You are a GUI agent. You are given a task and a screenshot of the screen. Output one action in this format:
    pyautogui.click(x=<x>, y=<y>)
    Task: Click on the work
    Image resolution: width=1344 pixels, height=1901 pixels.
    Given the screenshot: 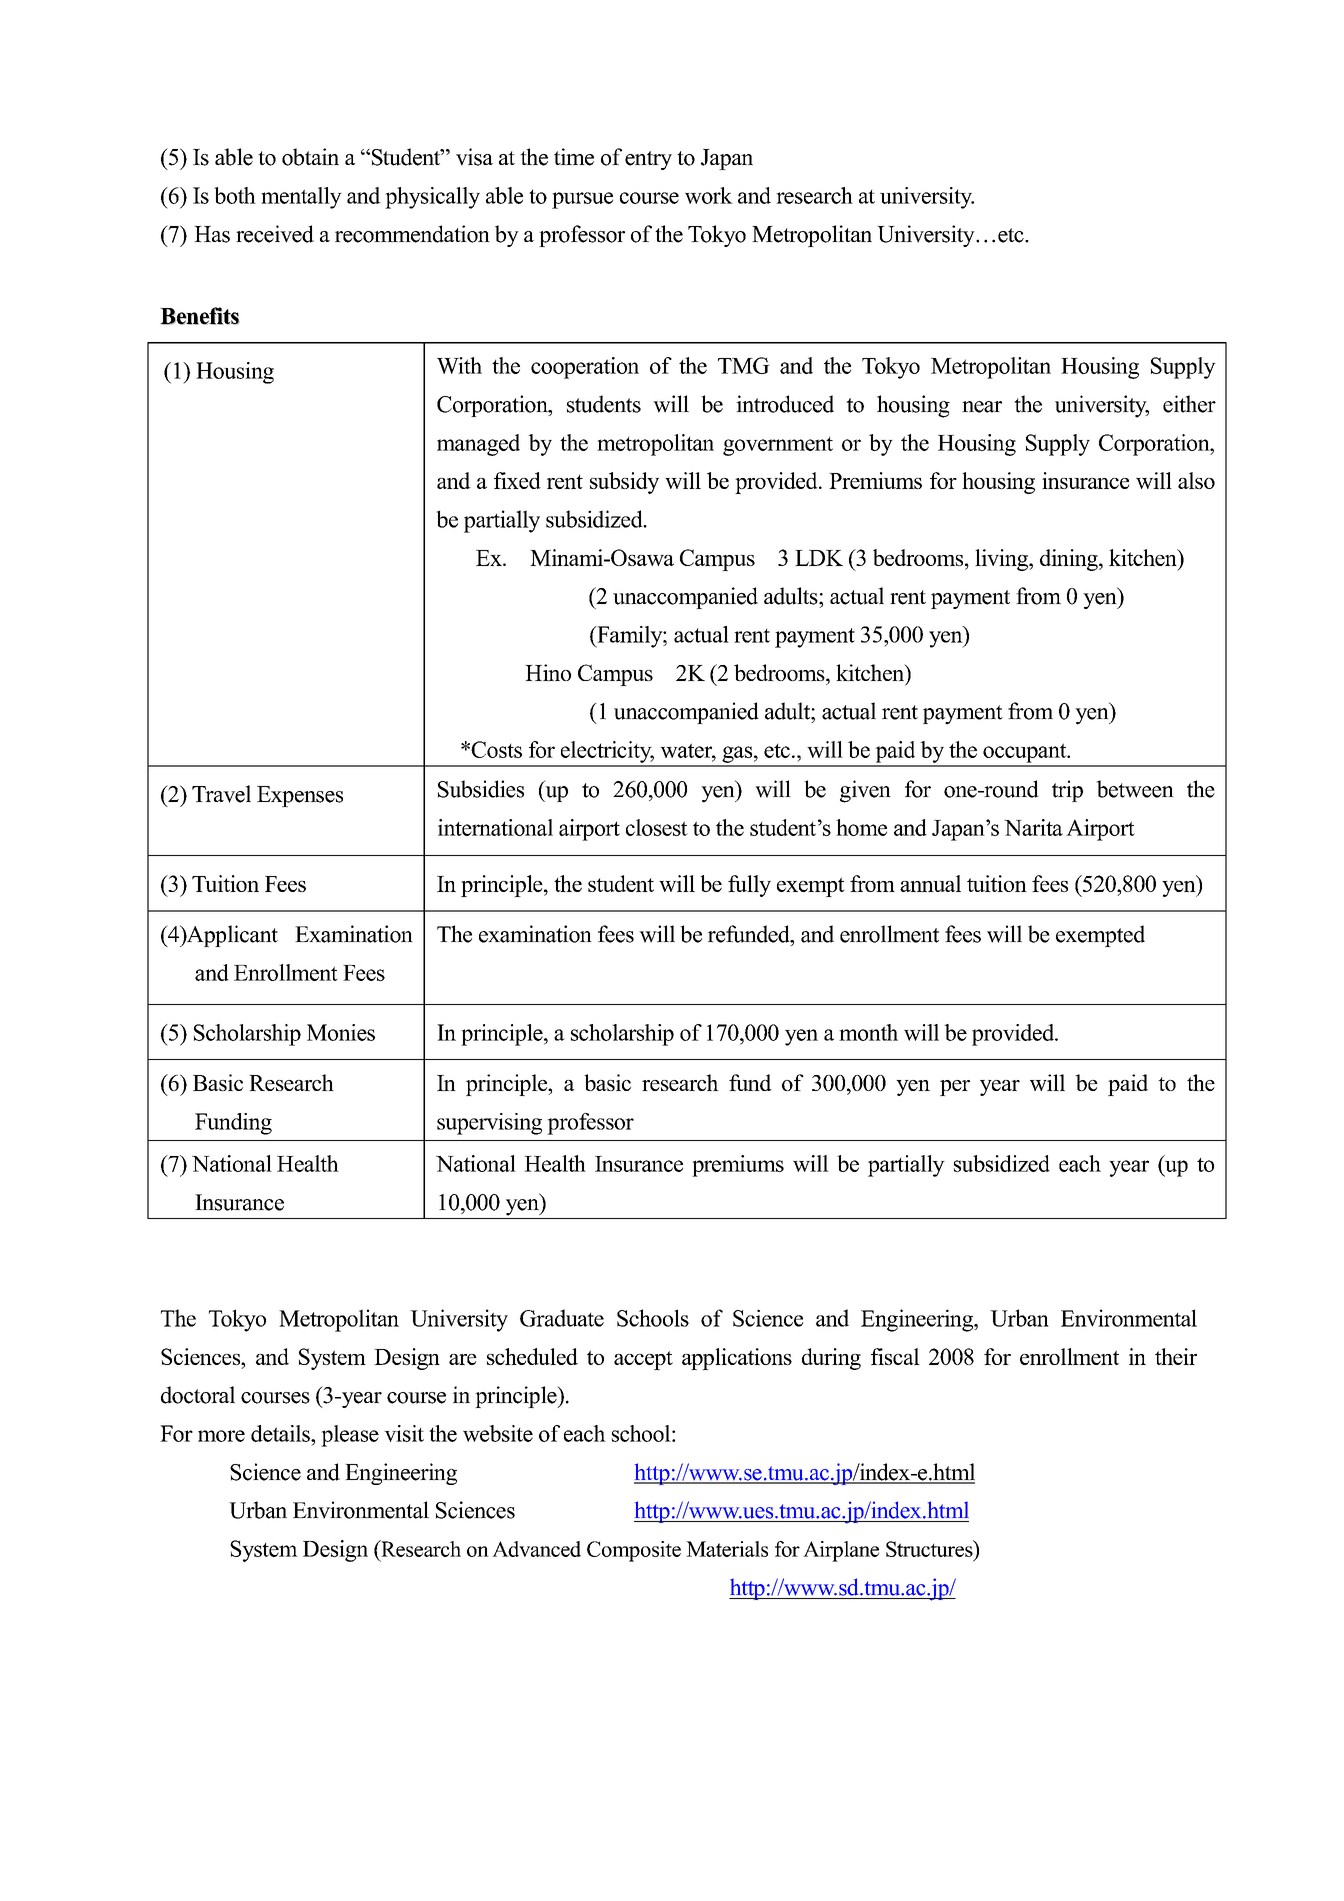 What is the action you would take?
    pyautogui.click(x=709, y=195)
